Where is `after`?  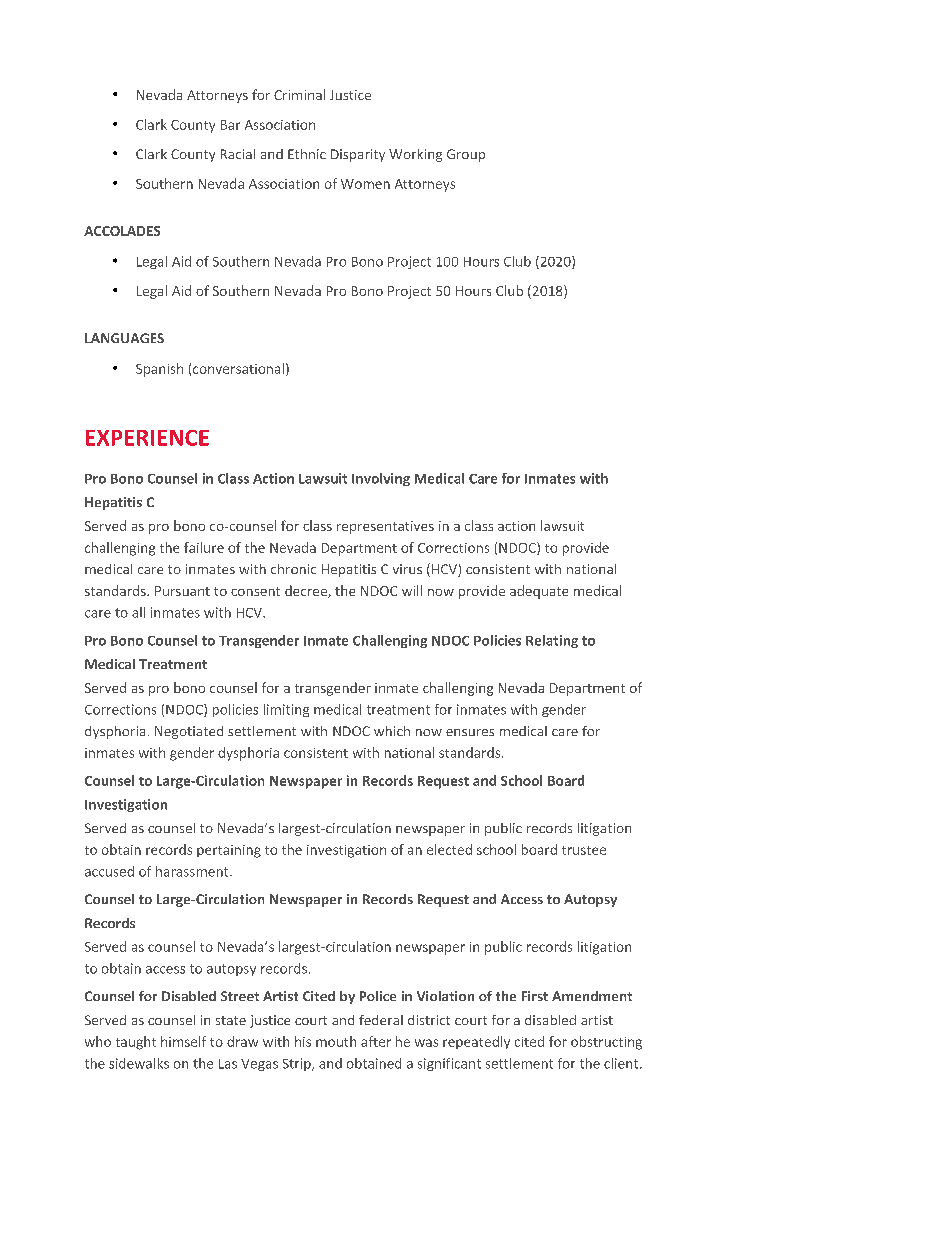
after is located at coordinates (376, 1041).
